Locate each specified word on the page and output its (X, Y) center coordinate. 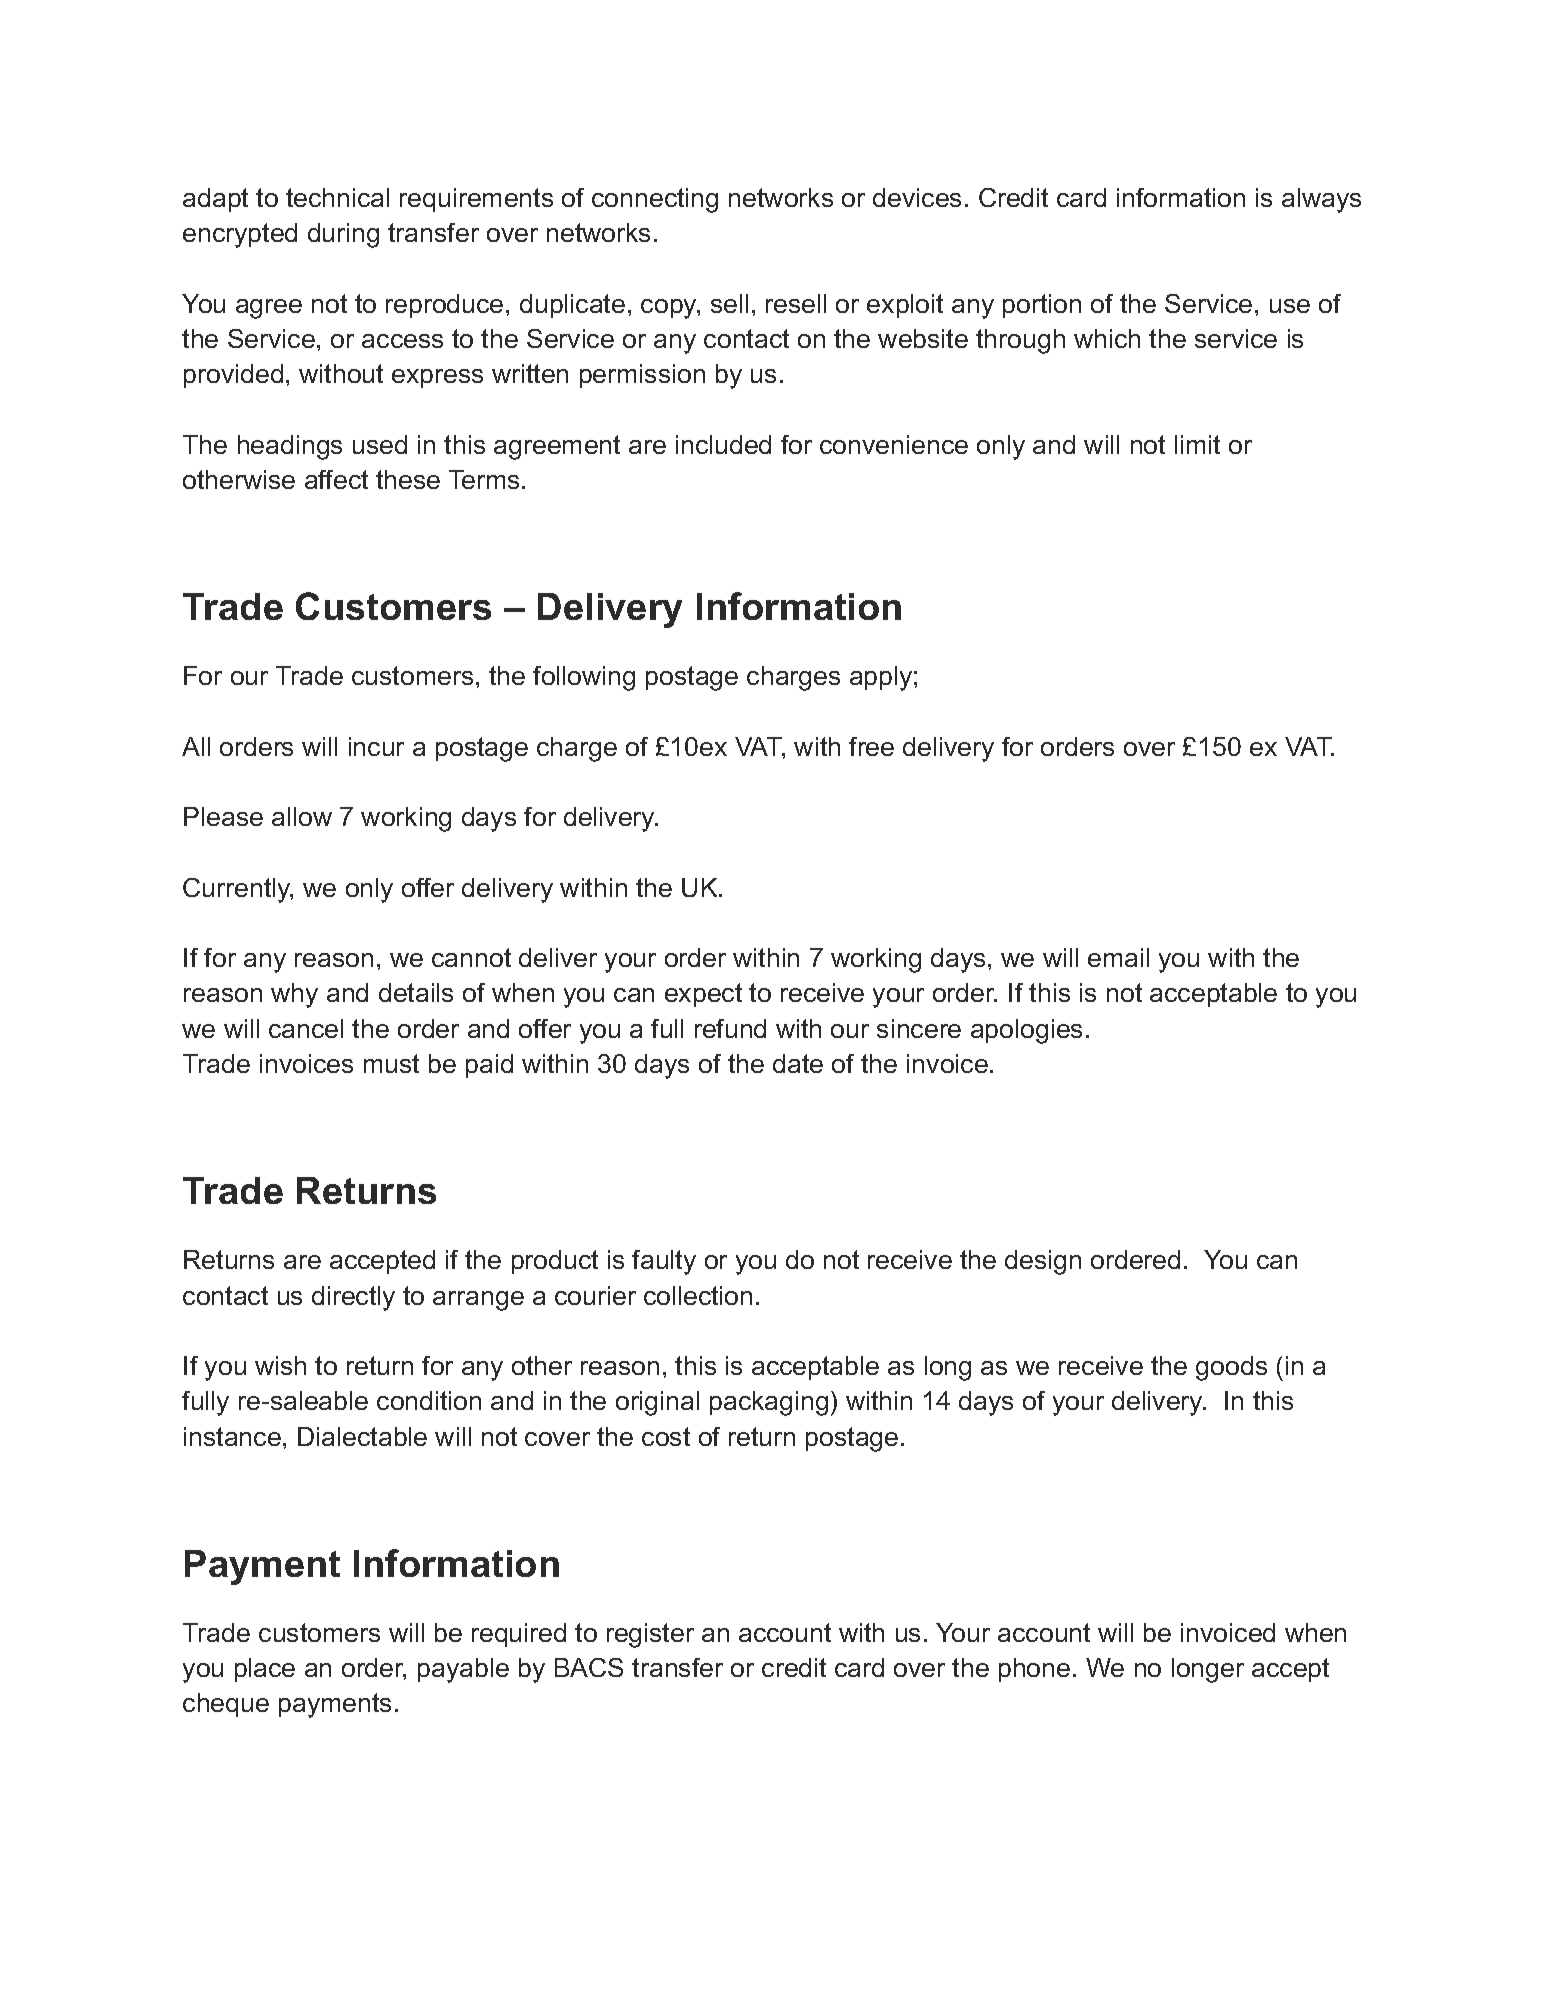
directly (353, 1298)
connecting (655, 200)
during (343, 235)
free (871, 746)
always (1321, 200)
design (1043, 1262)
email (1118, 957)
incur (376, 746)
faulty (664, 1262)
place (265, 1670)
